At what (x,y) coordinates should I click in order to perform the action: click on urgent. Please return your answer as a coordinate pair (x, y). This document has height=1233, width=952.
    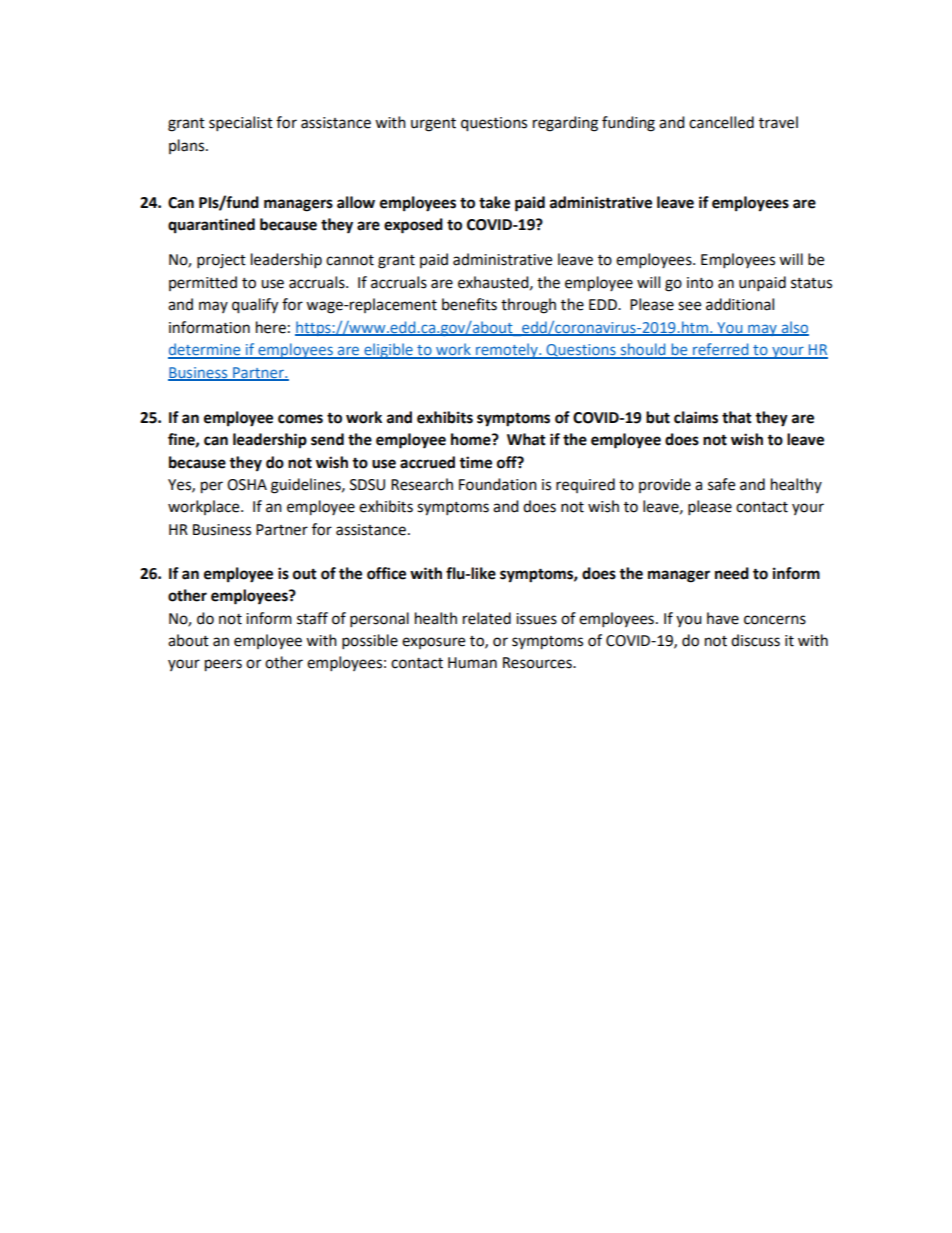
    Looking at the image, I should click on (433, 125).
